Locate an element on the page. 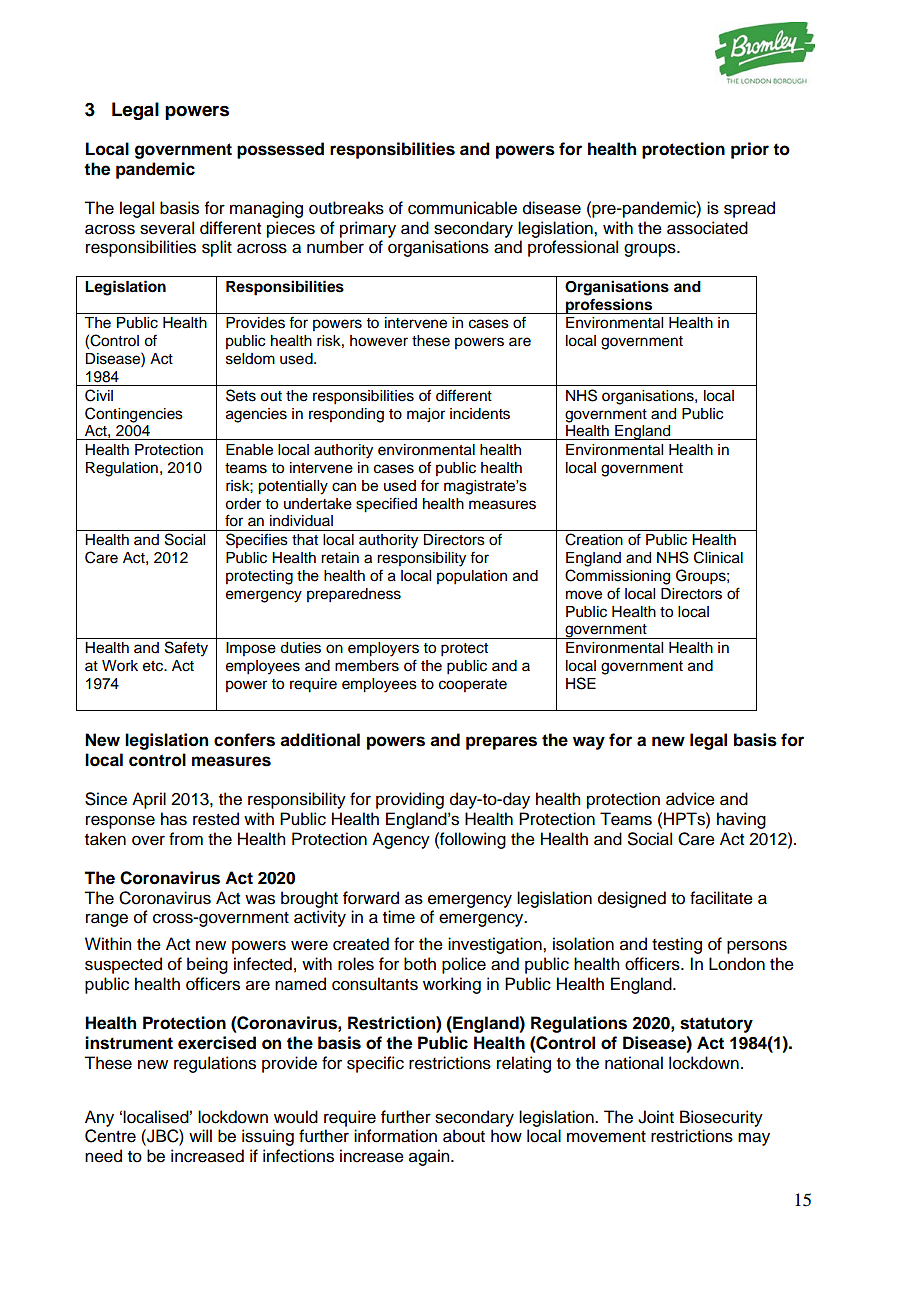 The width and height of the image is (924, 1308). information is located at coordinates (395, 1136).
